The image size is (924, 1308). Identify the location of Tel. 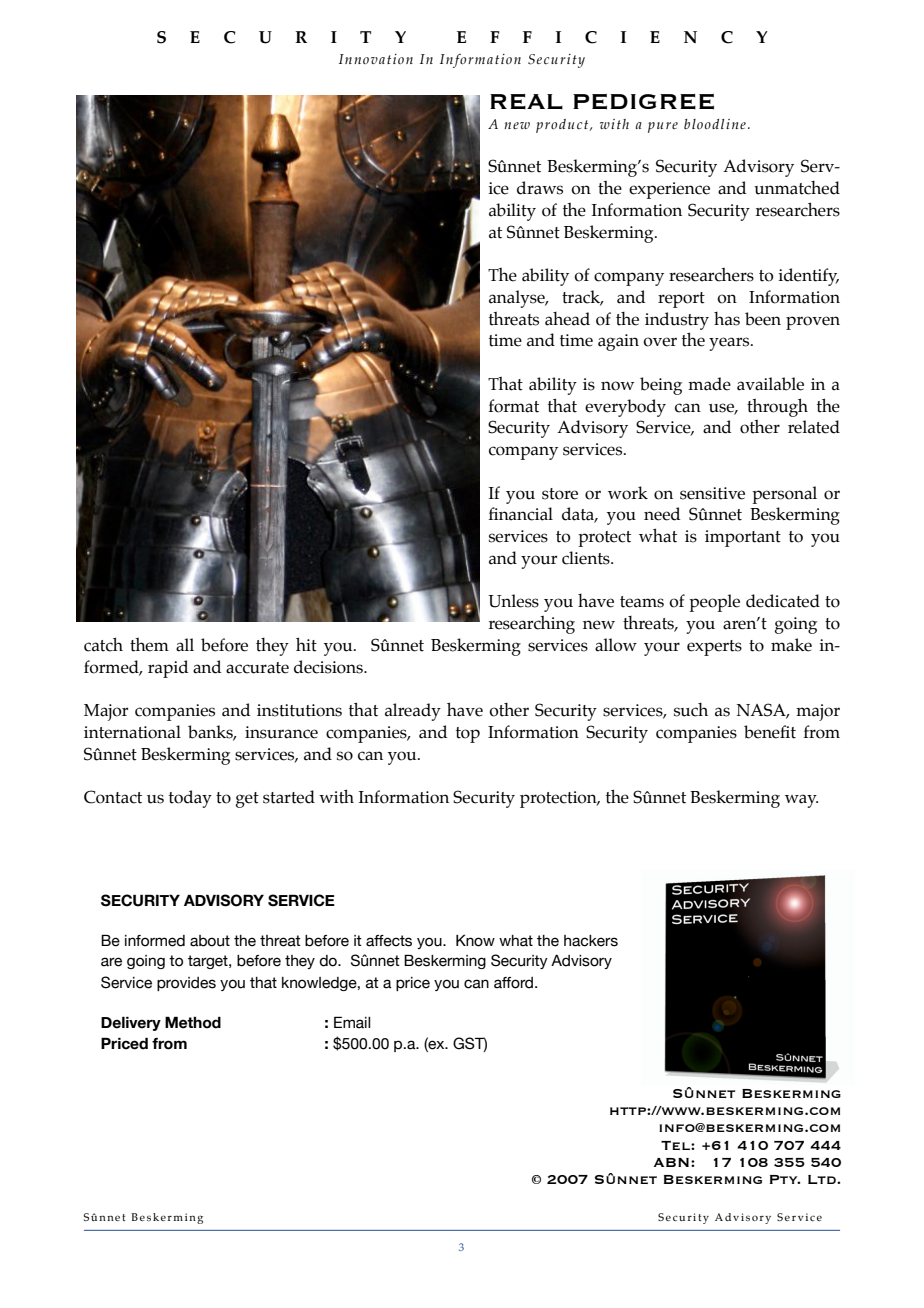
(676, 1145).
